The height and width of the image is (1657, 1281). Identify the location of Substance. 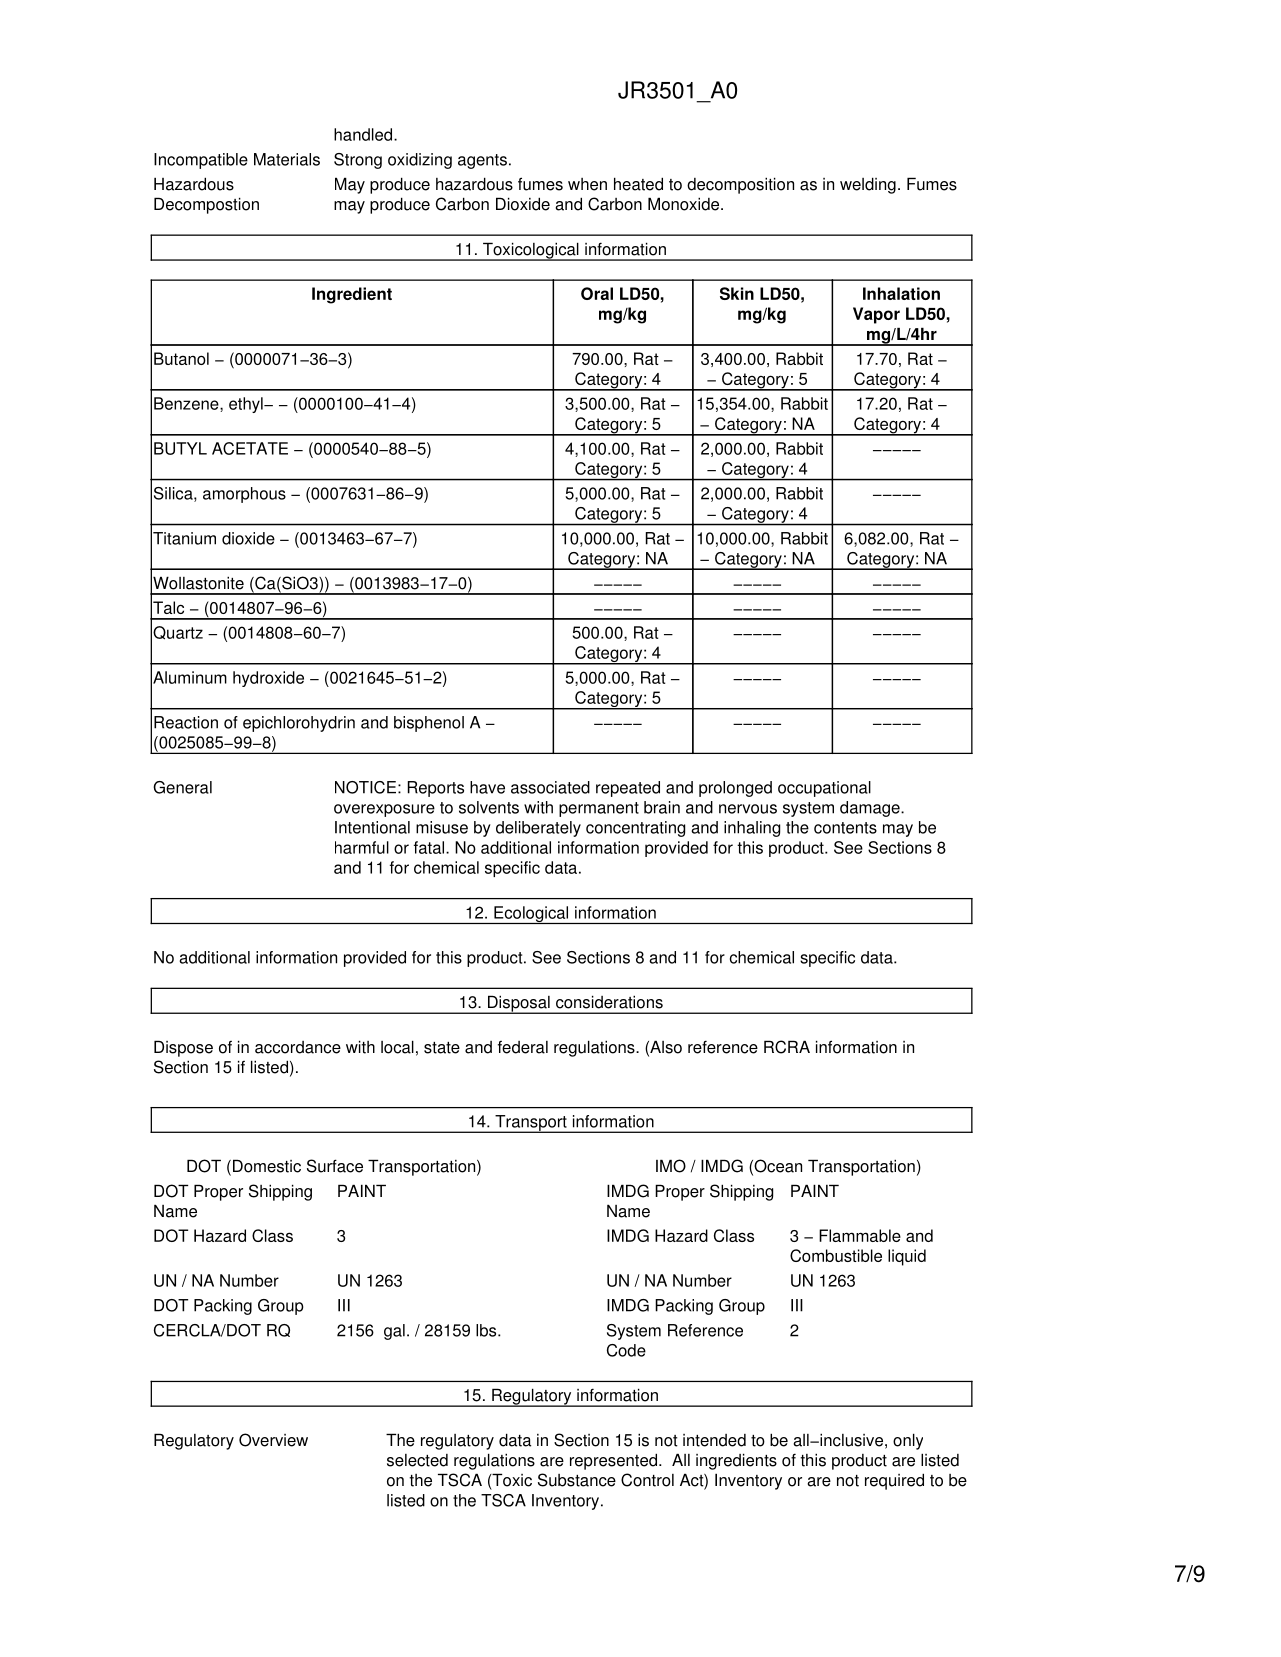
(577, 1480).
